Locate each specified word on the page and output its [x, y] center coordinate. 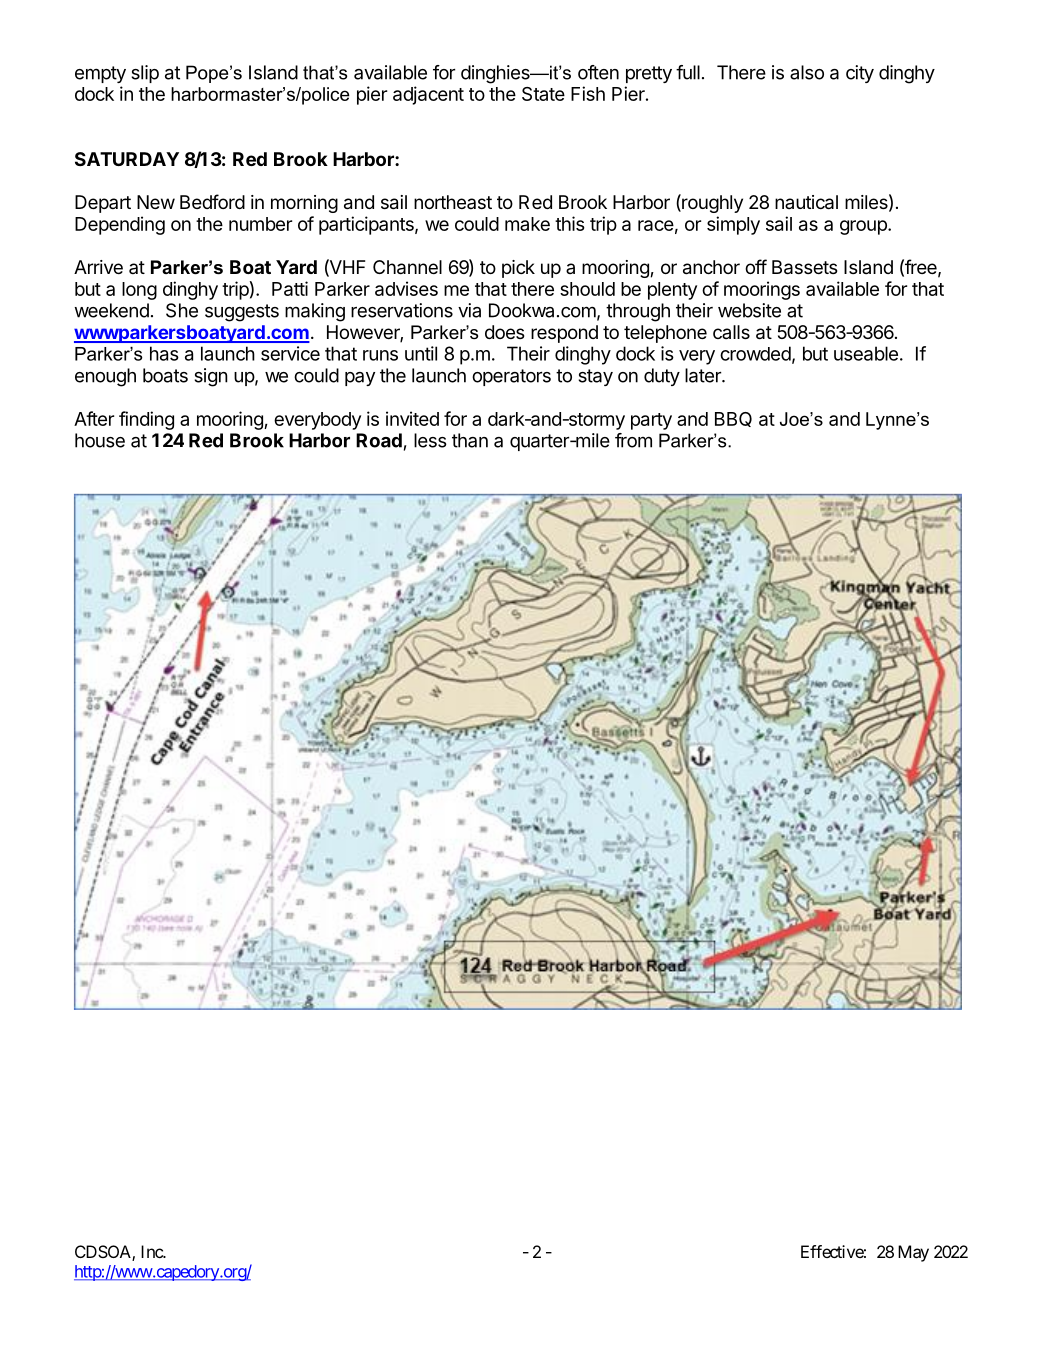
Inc [152, 1251]
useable [866, 353]
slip [145, 74]
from [633, 440]
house [100, 440]
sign [211, 377]
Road [379, 440]
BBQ [733, 419]
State [543, 94]
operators [511, 377]
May [913, 1253]
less [430, 440]
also [807, 72]
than [470, 440]
